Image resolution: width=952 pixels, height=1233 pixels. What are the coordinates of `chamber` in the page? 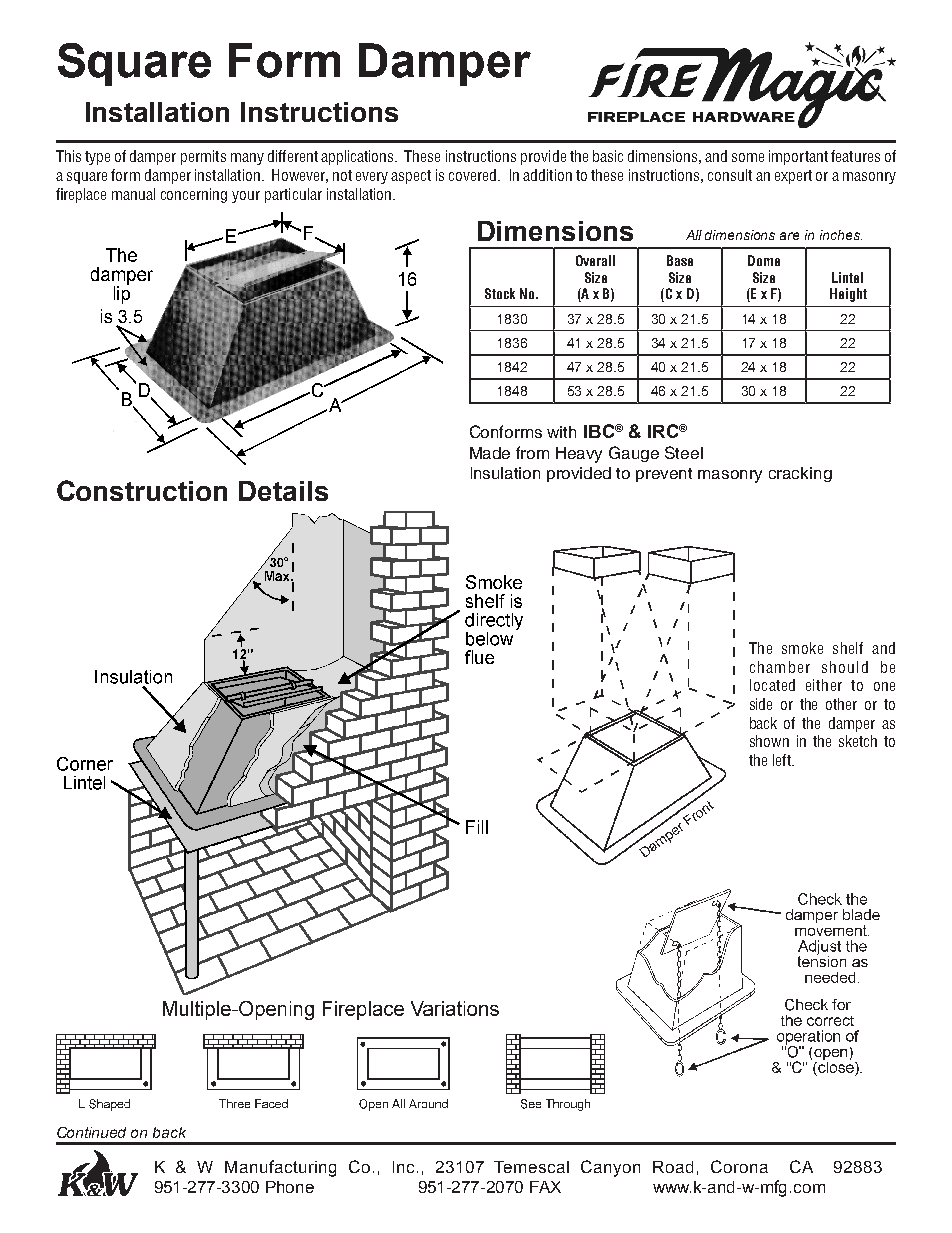 It's located at (780, 667).
